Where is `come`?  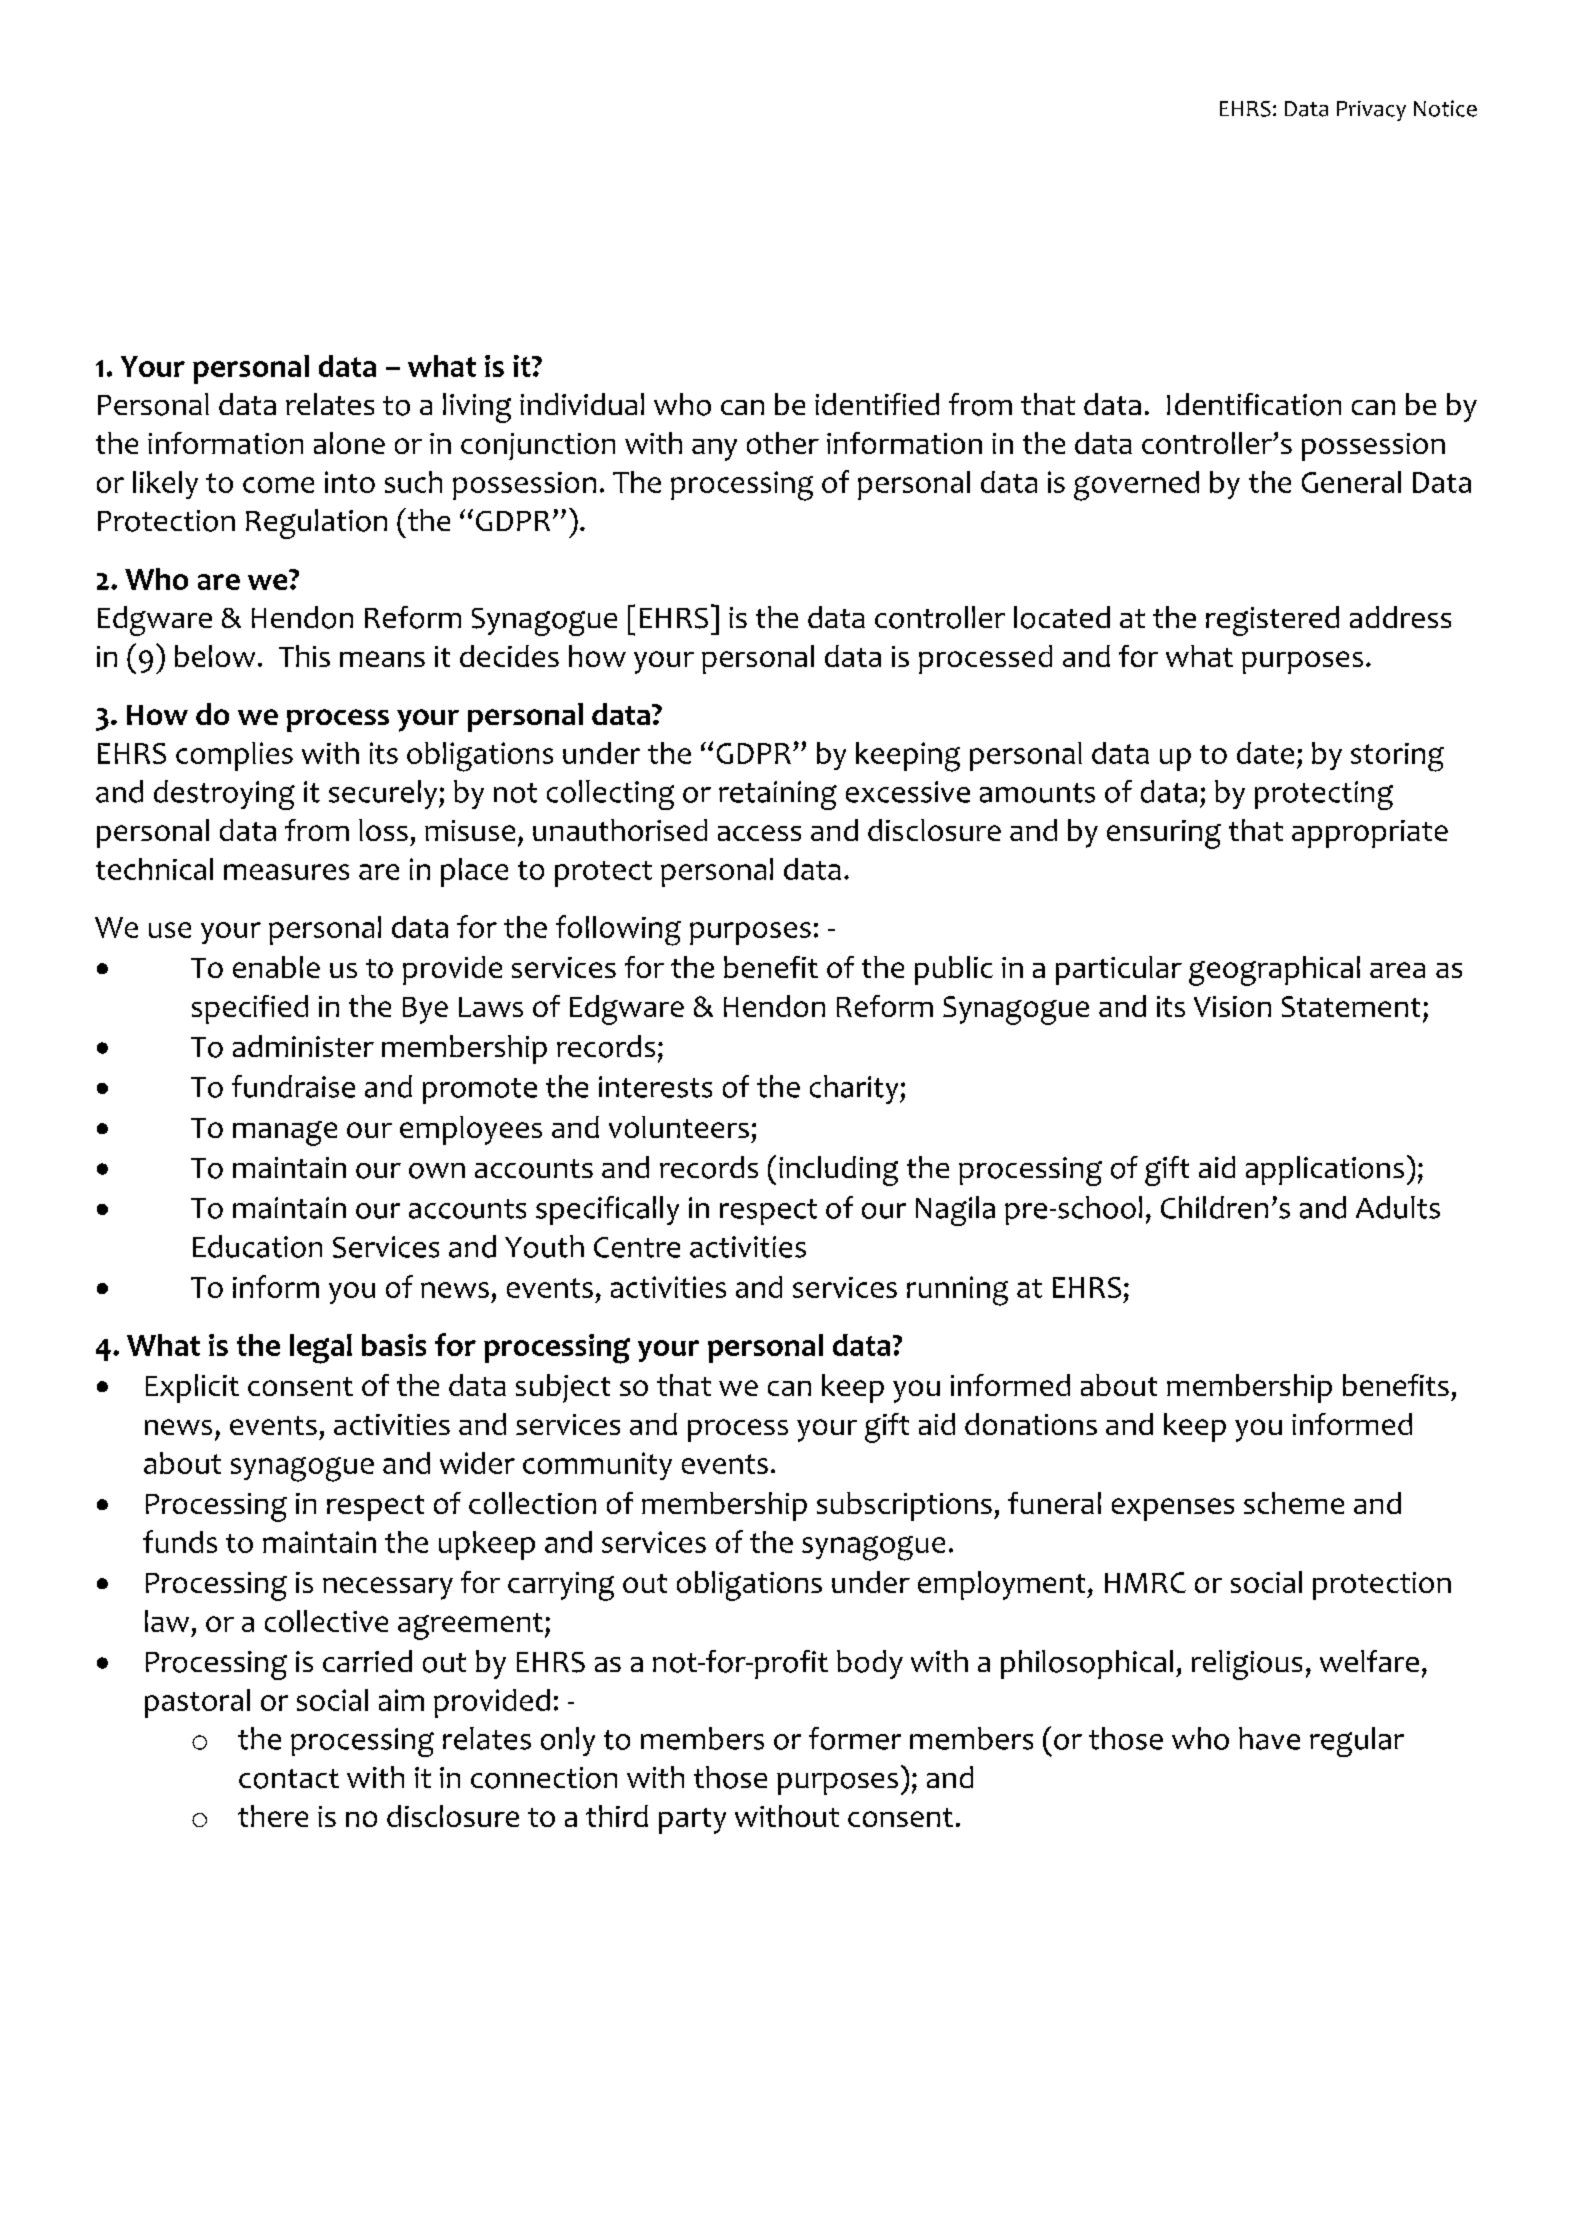 come is located at coordinates (278, 485).
